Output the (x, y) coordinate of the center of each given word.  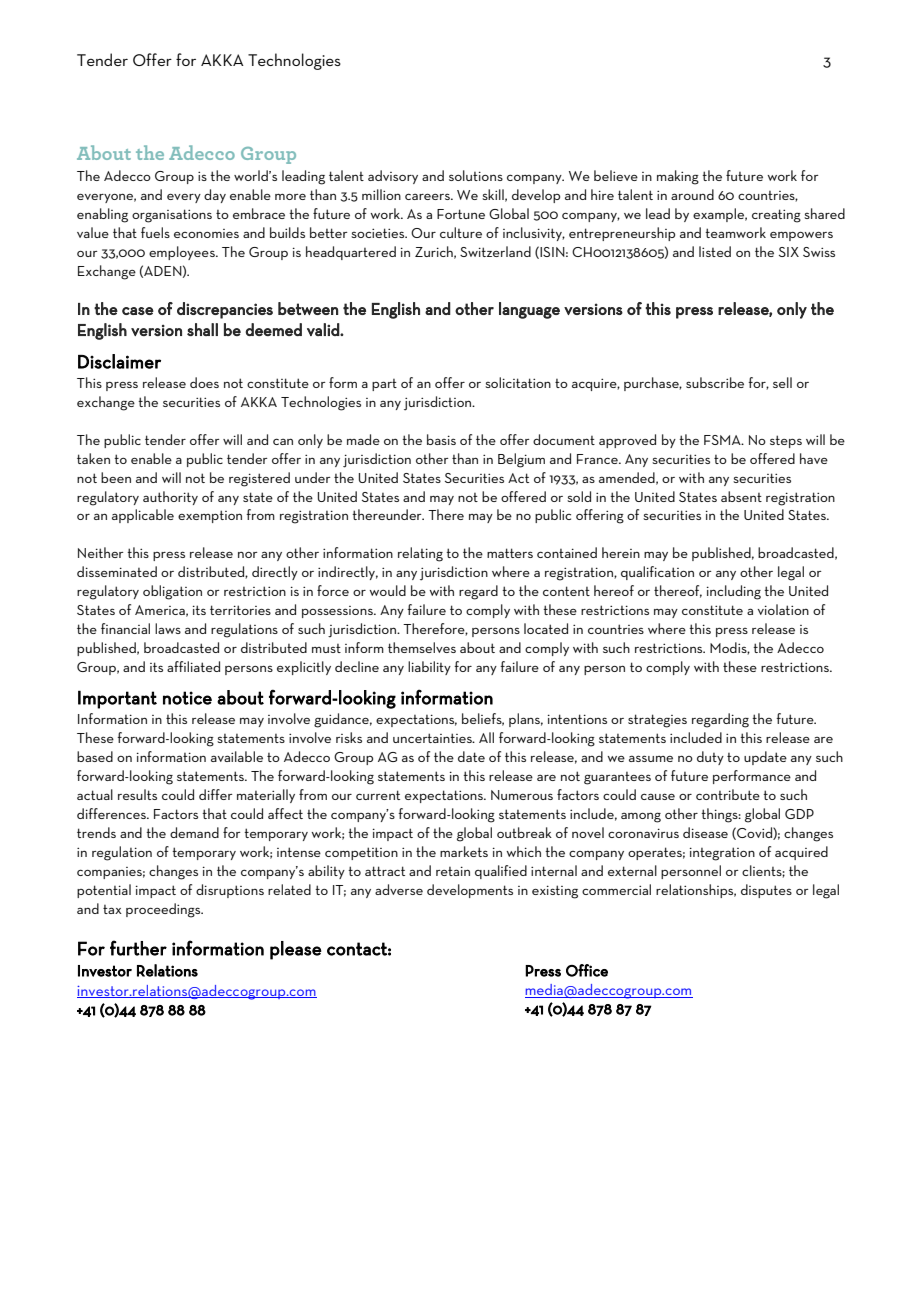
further (138, 948)
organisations (172, 216)
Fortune (461, 214)
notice (187, 698)
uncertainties (433, 738)
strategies (657, 721)
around (692, 194)
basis (441, 439)
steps (786, 441)
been (116, 477)
